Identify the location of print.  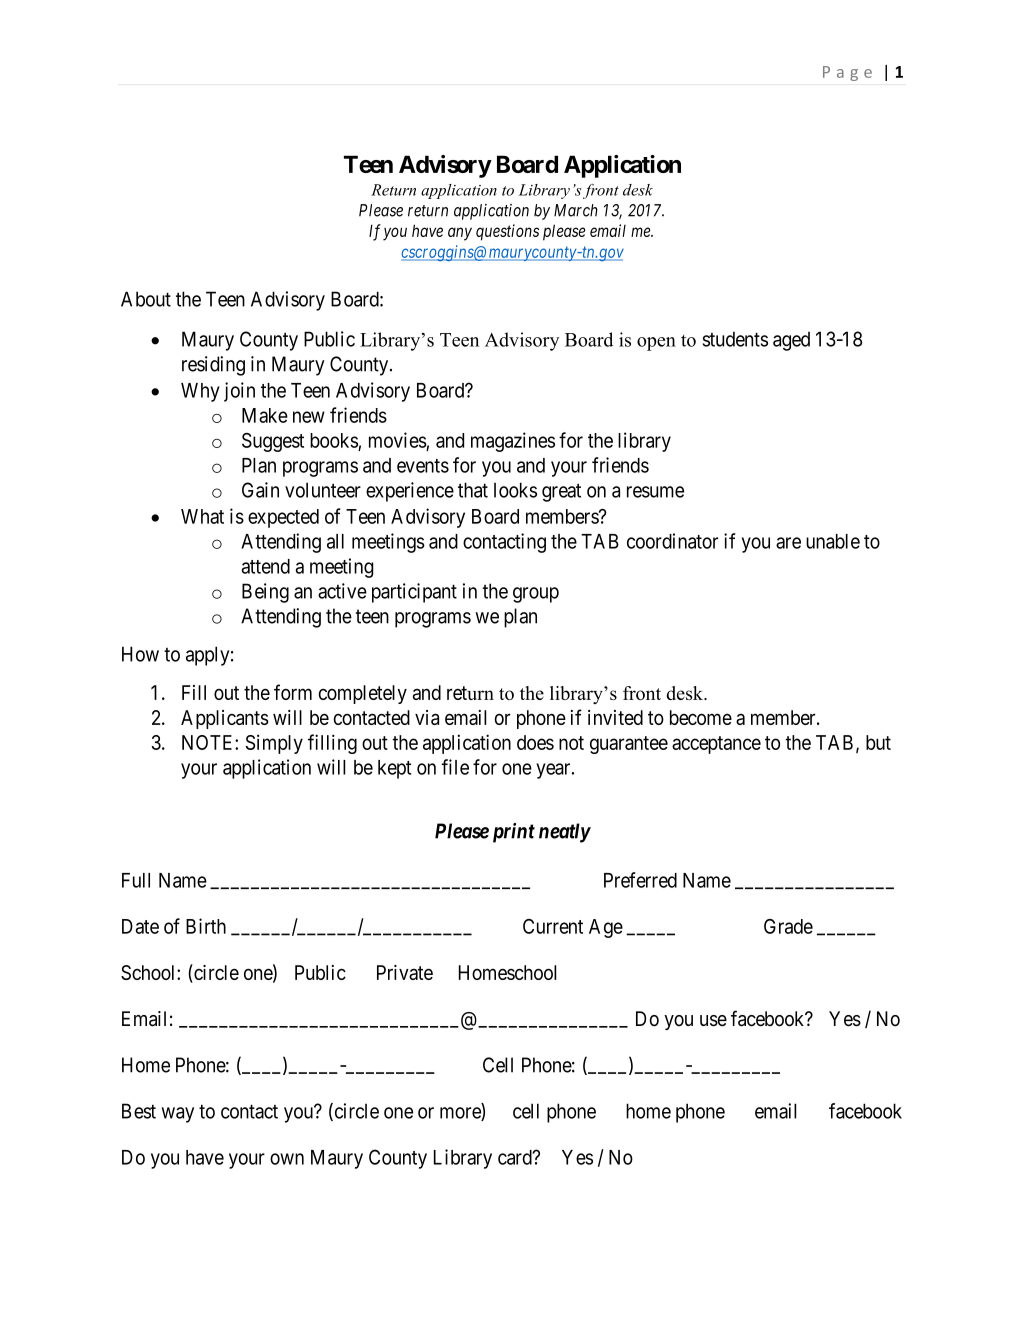
(514, 833).
